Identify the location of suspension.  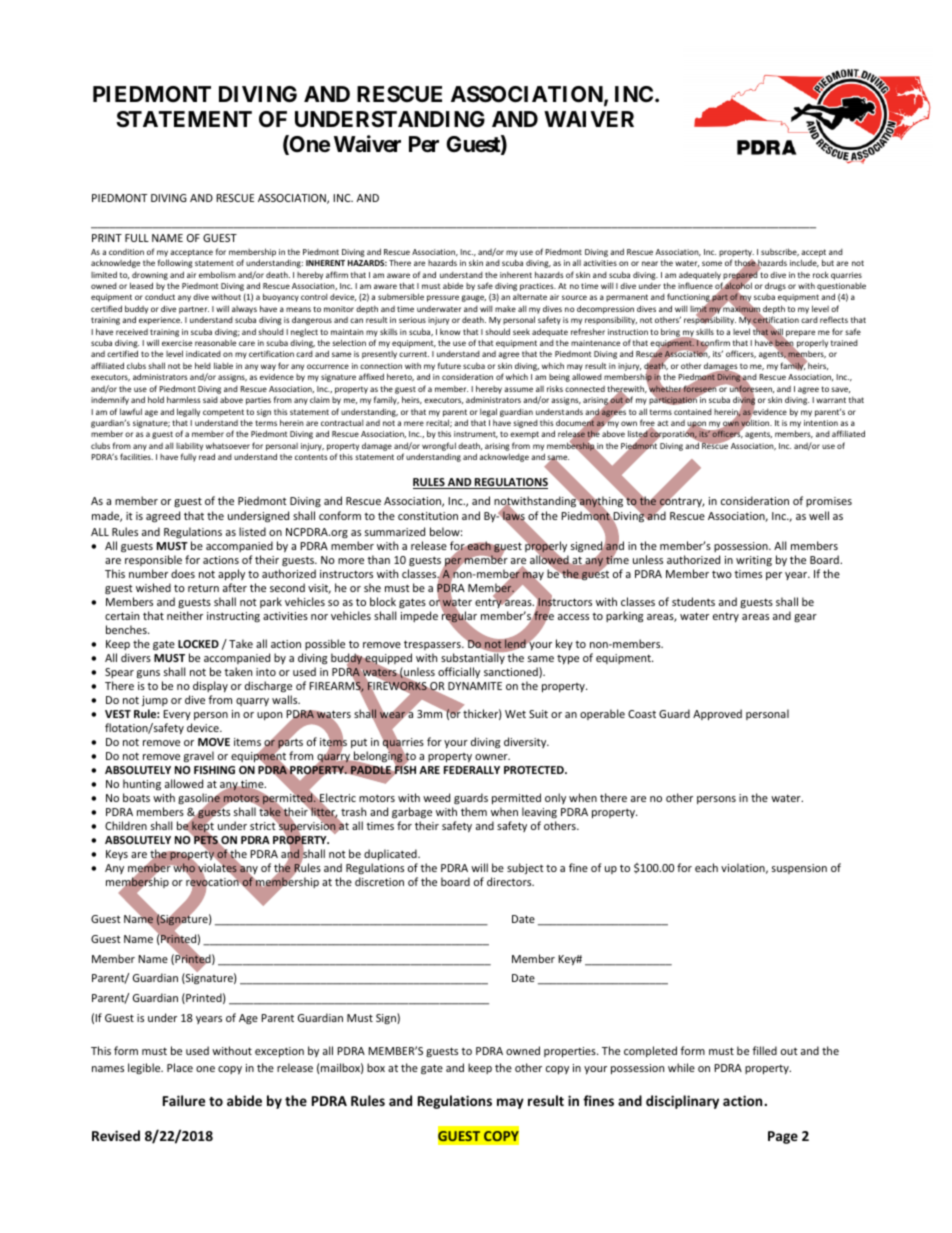
(799, 869).
